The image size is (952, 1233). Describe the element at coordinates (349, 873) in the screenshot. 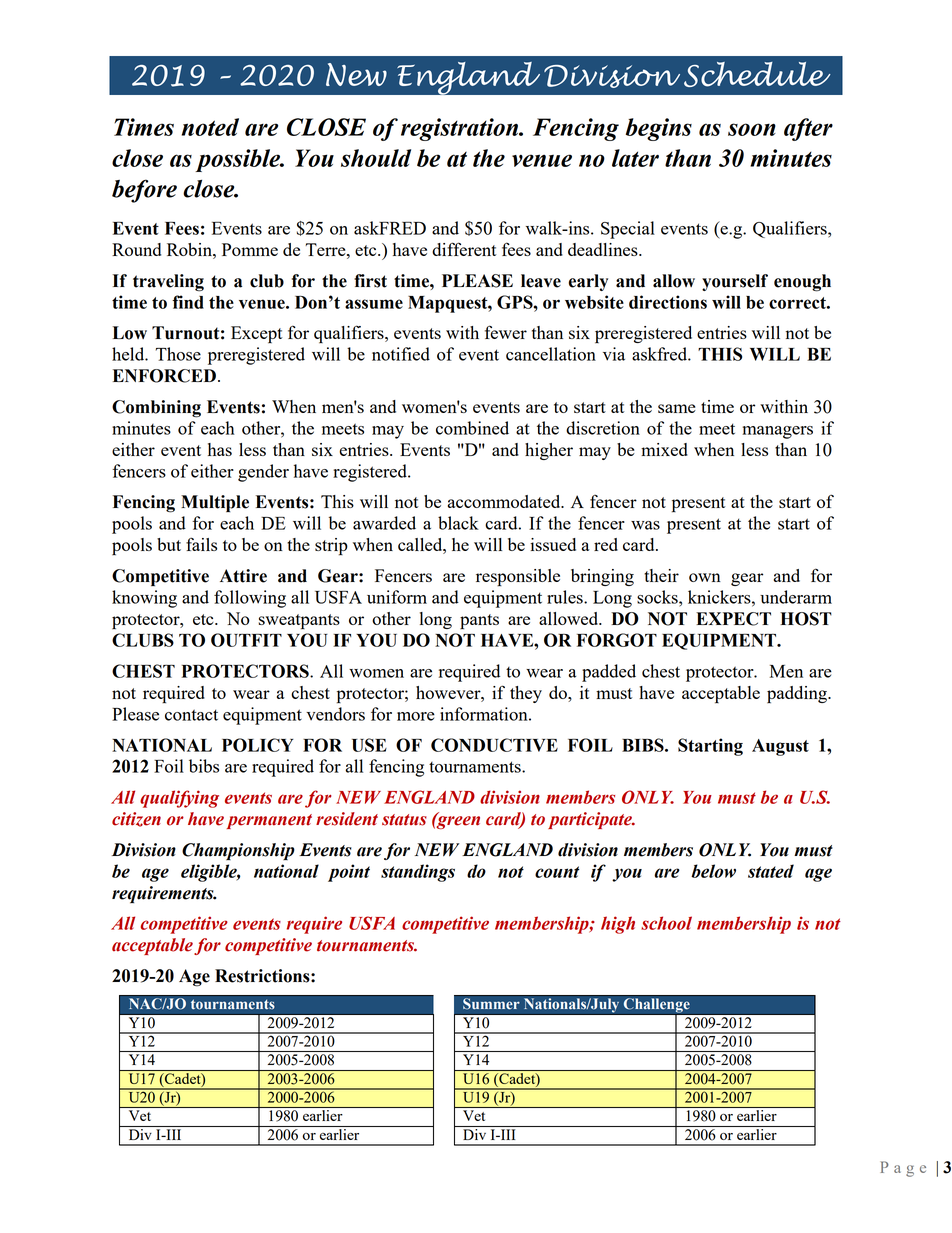

I see `point` at that location.
